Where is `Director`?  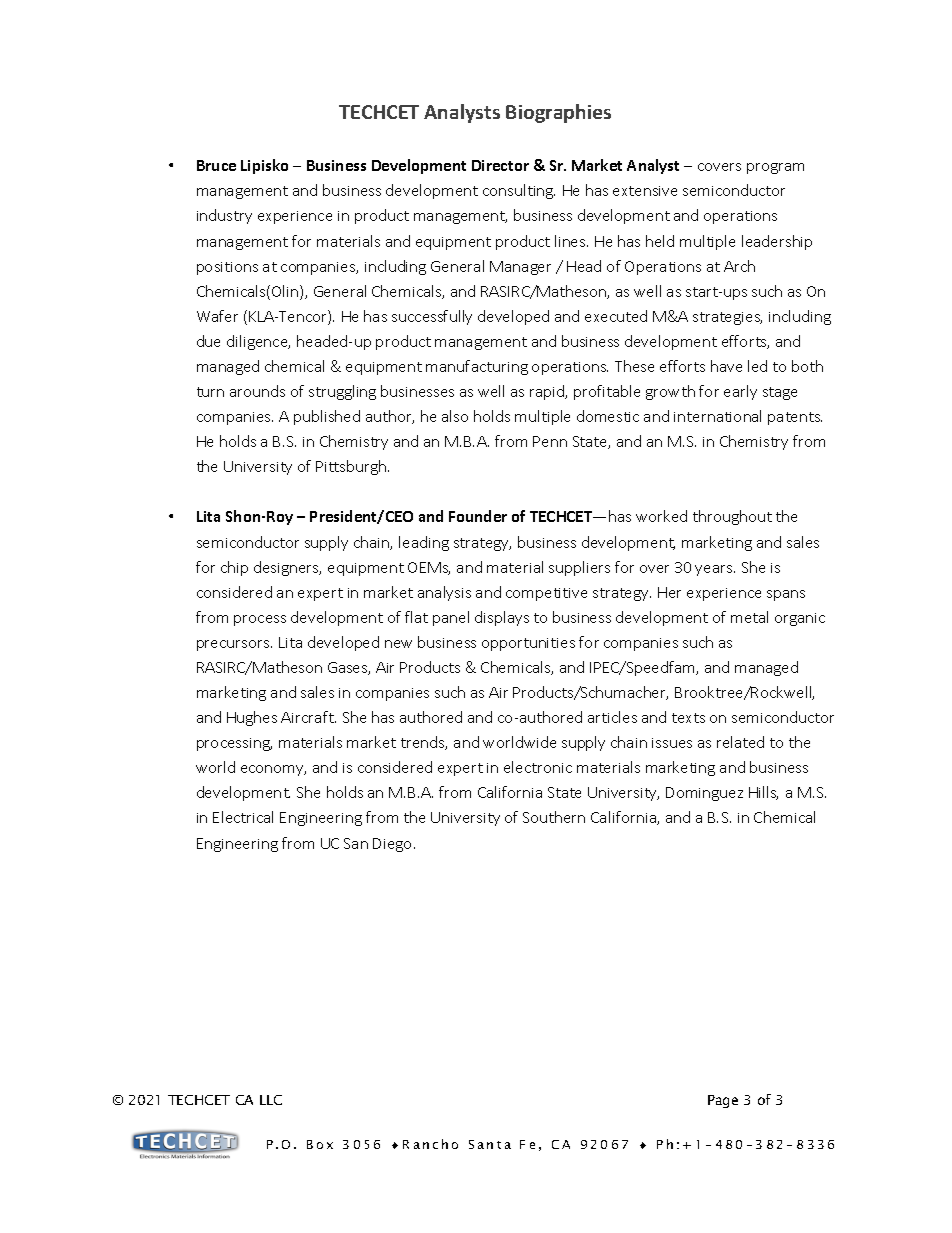
Director is located at coordinates (500, 165).
